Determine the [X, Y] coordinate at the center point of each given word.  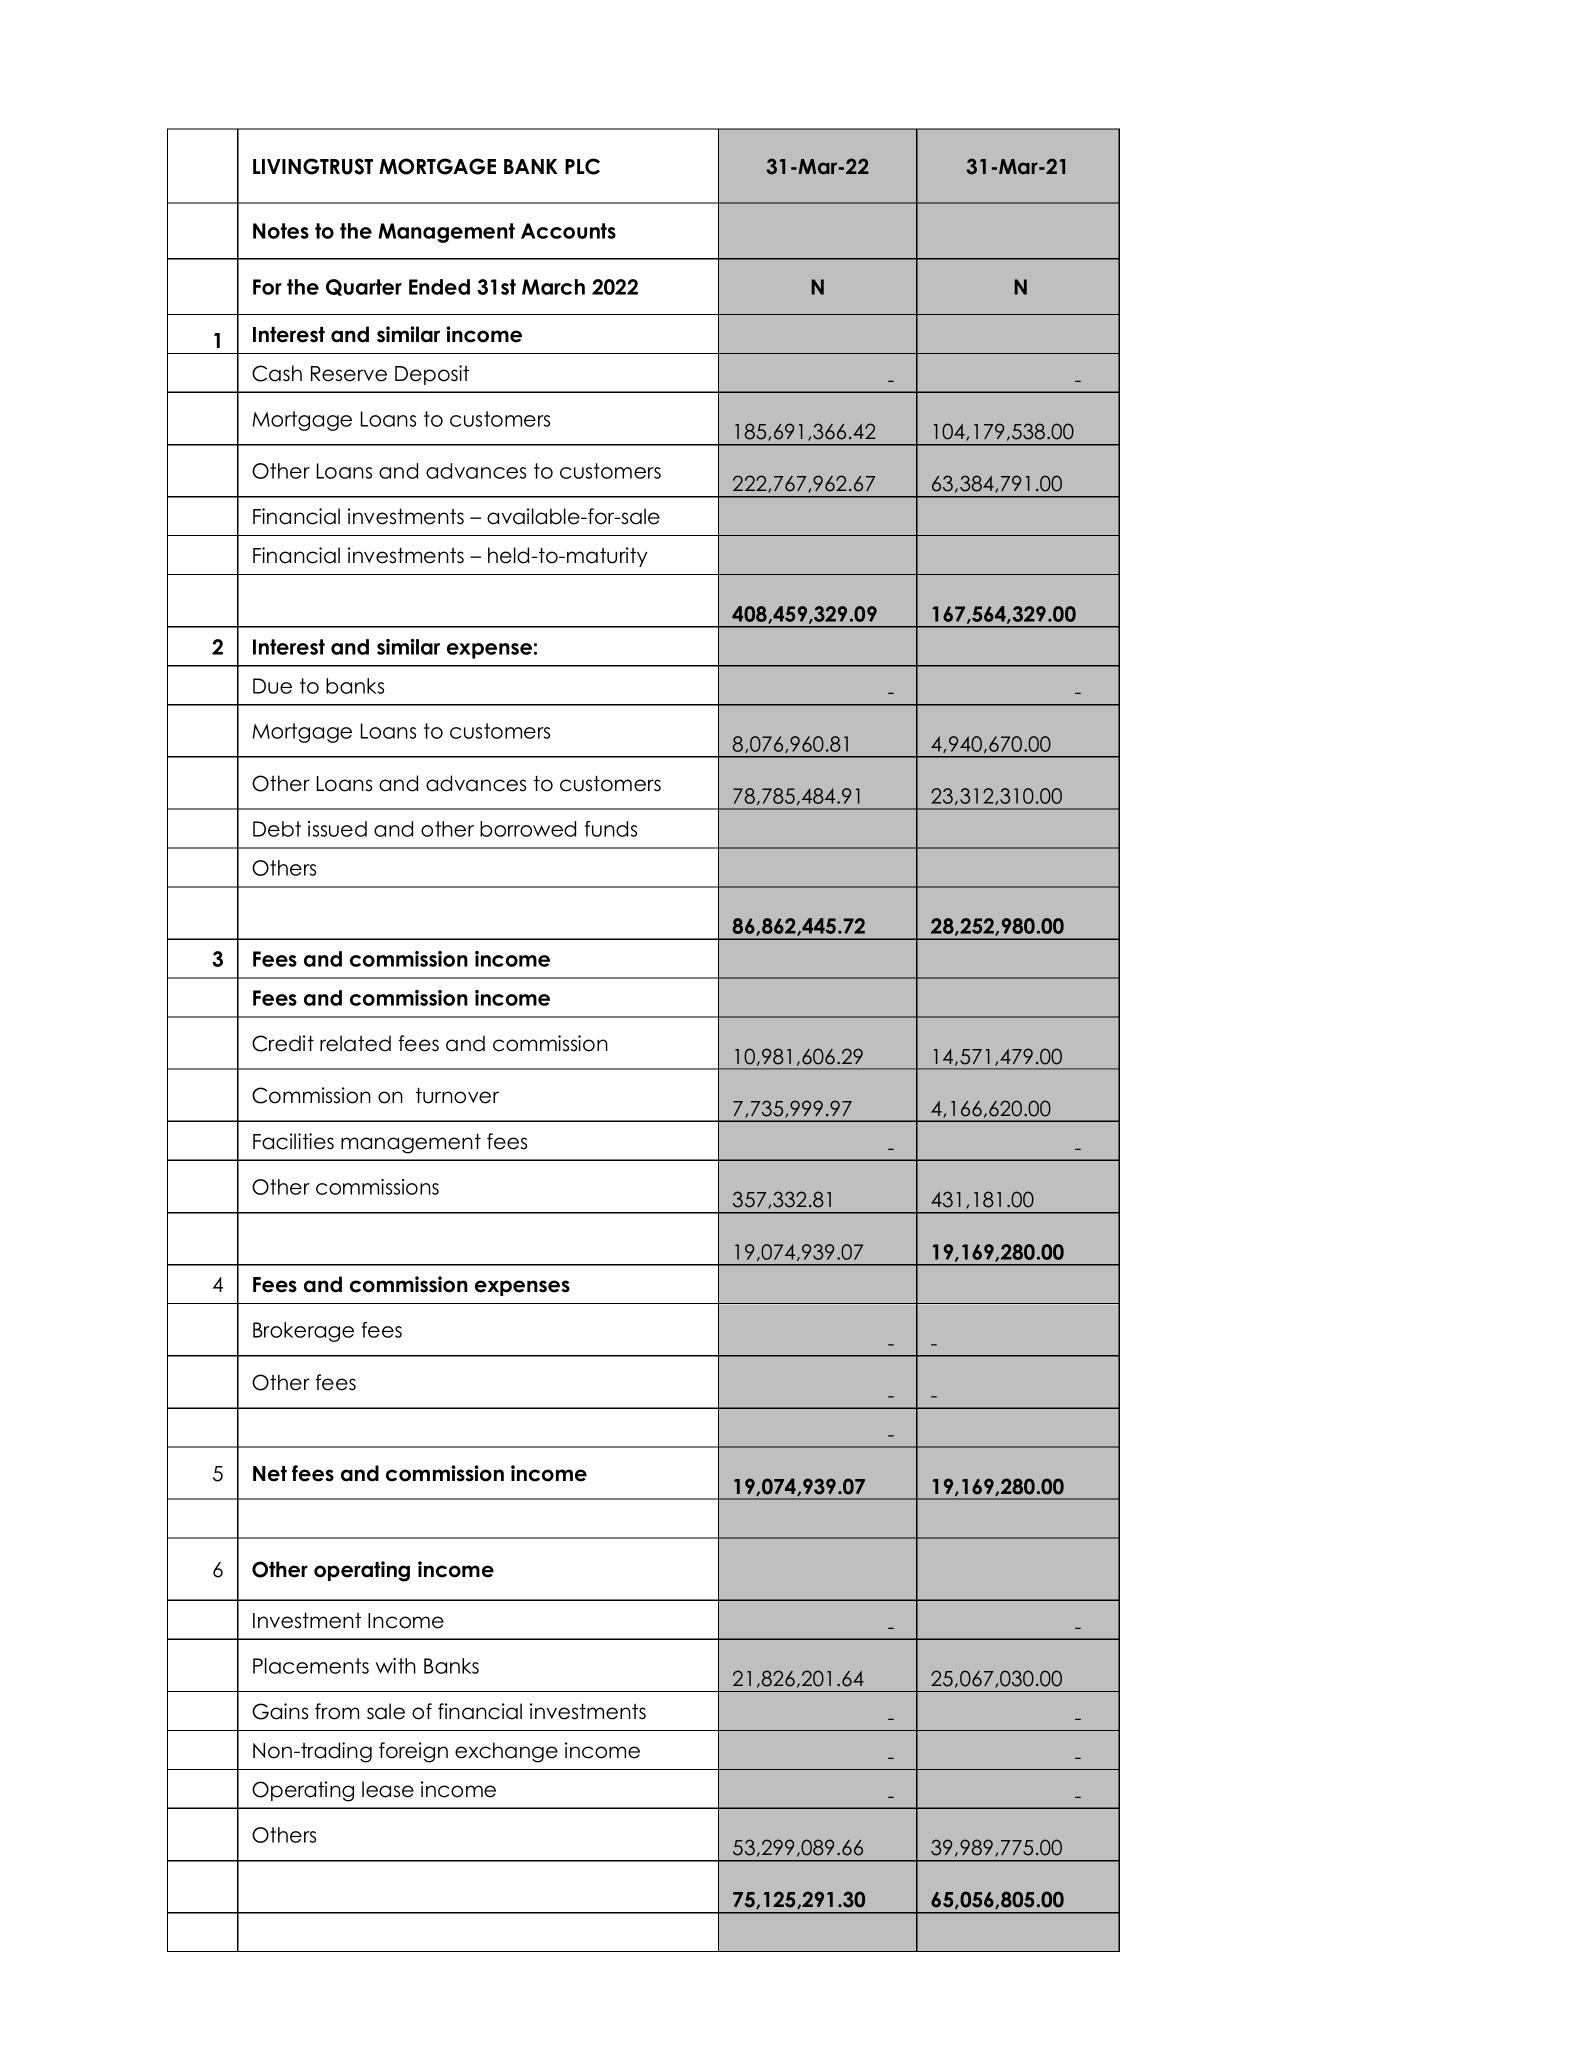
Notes [281, 231]
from [337, 1711]
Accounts [568, 231]
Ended [439, 287]
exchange [506, 1752]
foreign [413, 1752]
